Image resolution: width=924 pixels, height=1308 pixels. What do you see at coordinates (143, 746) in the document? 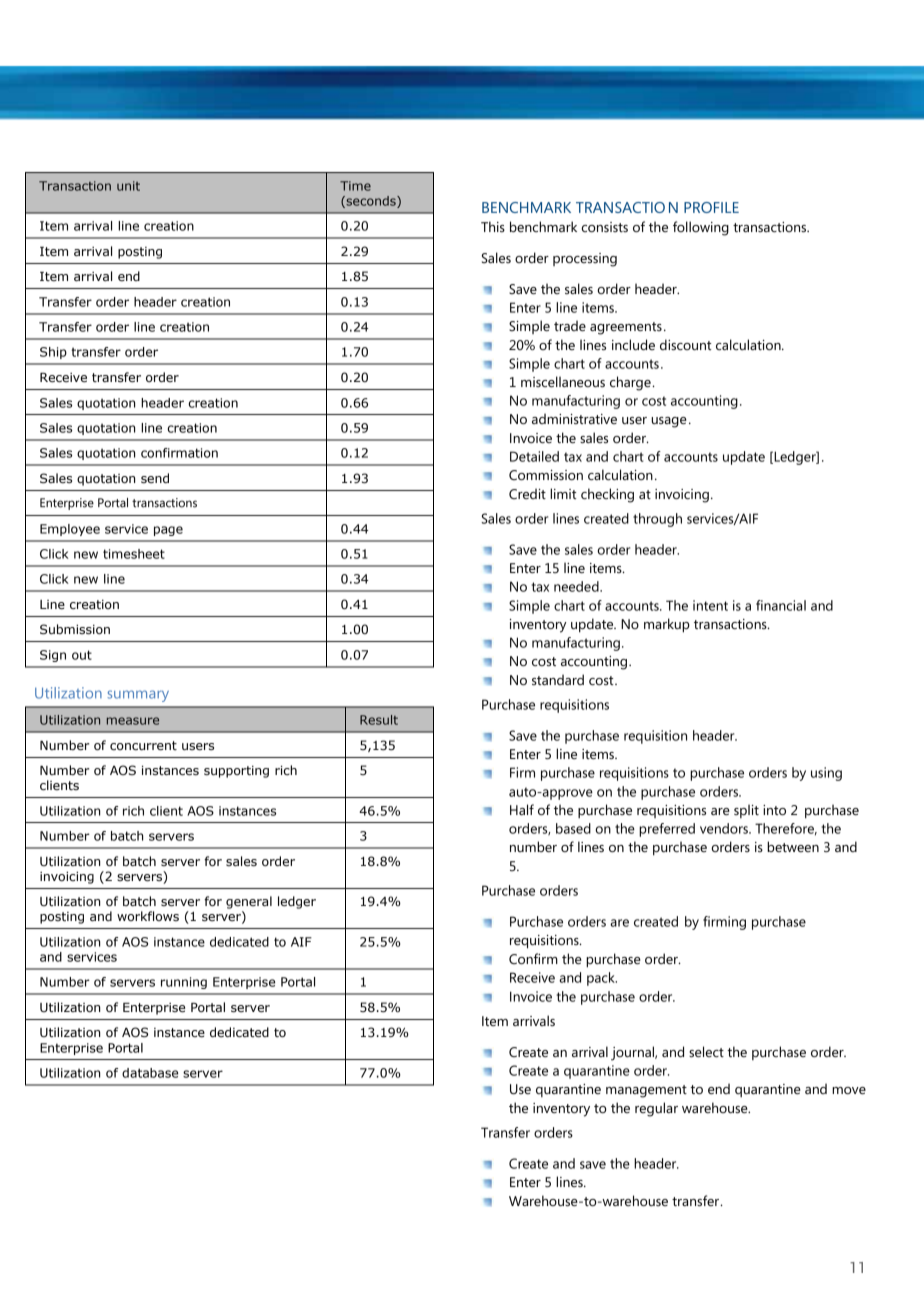
I see `concurrent` at bounding box center [143, 746].
